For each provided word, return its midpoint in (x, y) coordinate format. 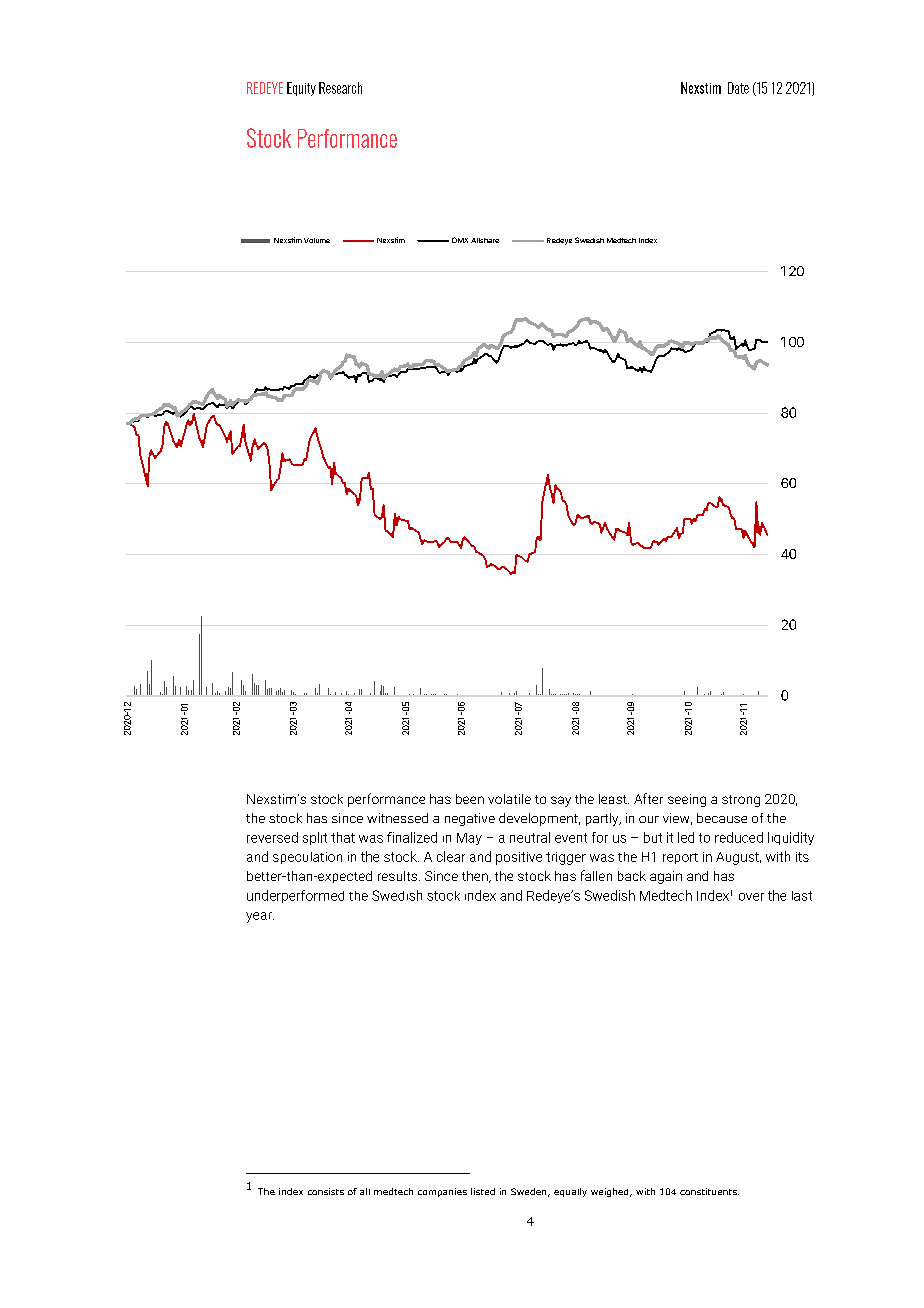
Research (340, 88)
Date (738, 88)
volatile (509, 799)
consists (326, 1191)
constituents (709, 1191)
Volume (317, 240)
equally (570, 1192)
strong (741, 801)
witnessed (397, 818)
